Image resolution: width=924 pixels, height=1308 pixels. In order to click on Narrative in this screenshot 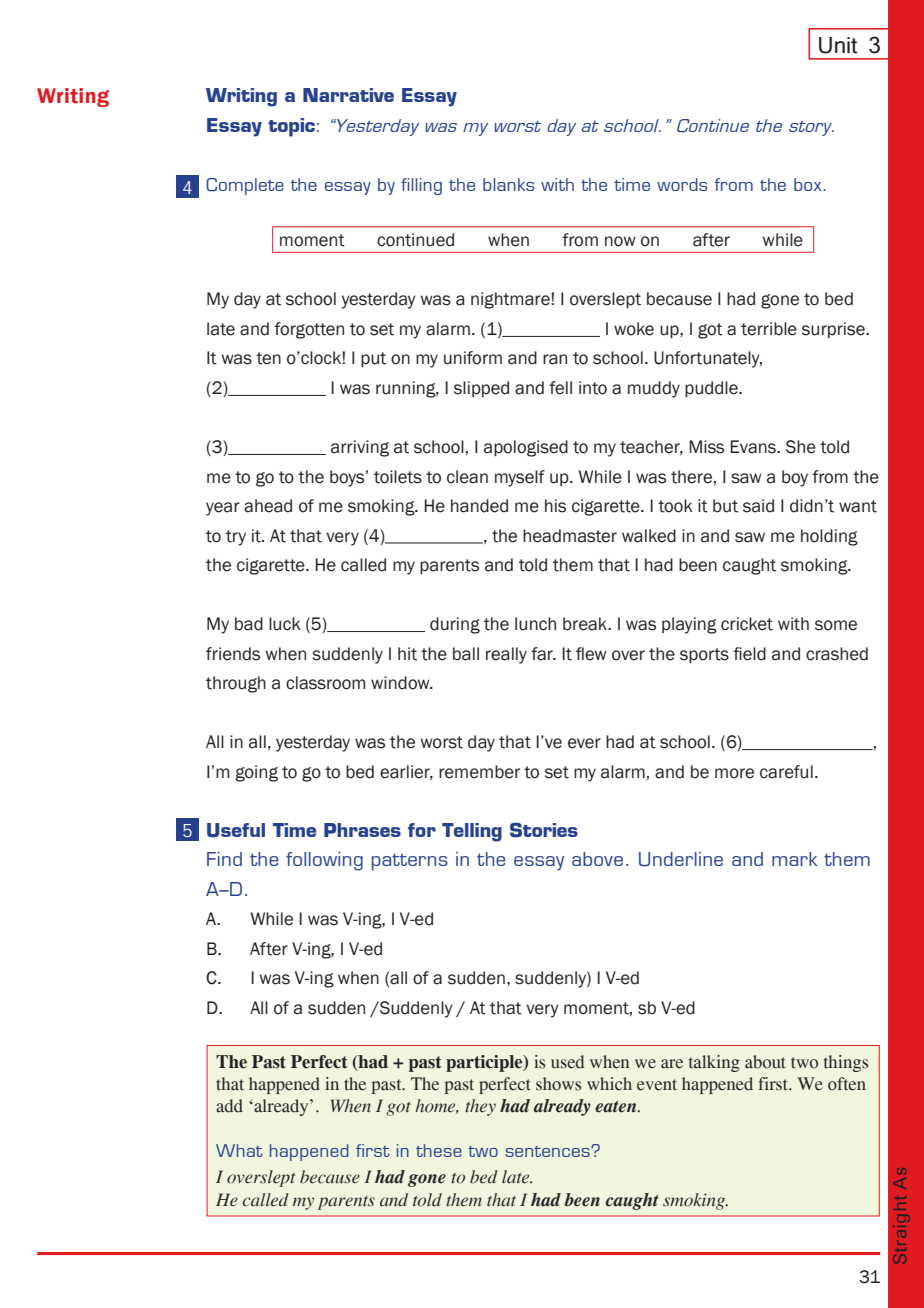, I will do `click(348, 95)`.
